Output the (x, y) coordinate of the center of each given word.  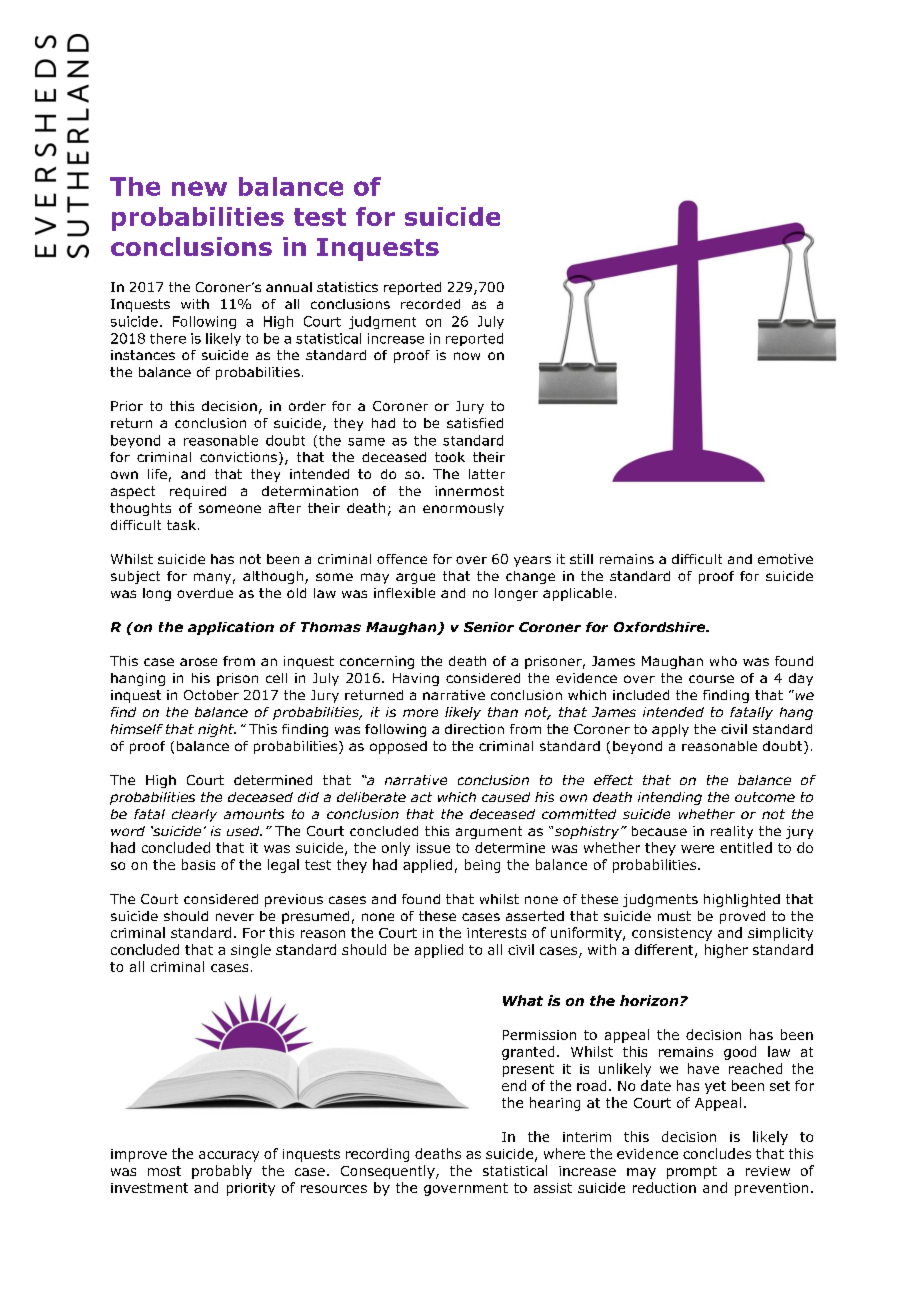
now (467, 356)
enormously (463, 509)
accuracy (229, 1156)
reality (732, 832)
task (183, 525)
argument (489, 832)
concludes (717, 1153)
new (199, 188)
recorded (430, 304)
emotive (785, 559)
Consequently (389, 1172)
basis (198, 864)
